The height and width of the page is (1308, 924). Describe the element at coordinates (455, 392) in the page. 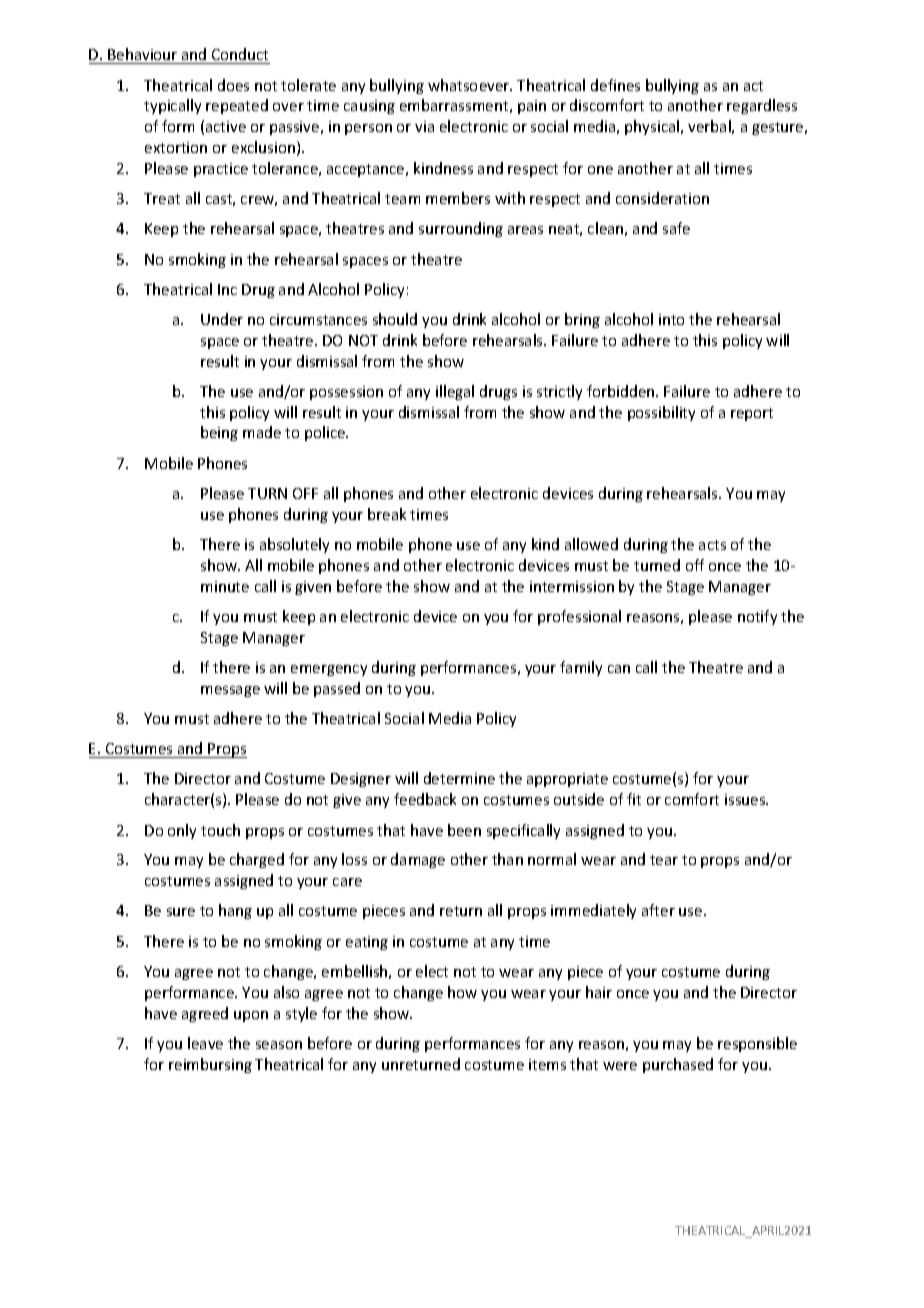

I see `illegal` at that location.
